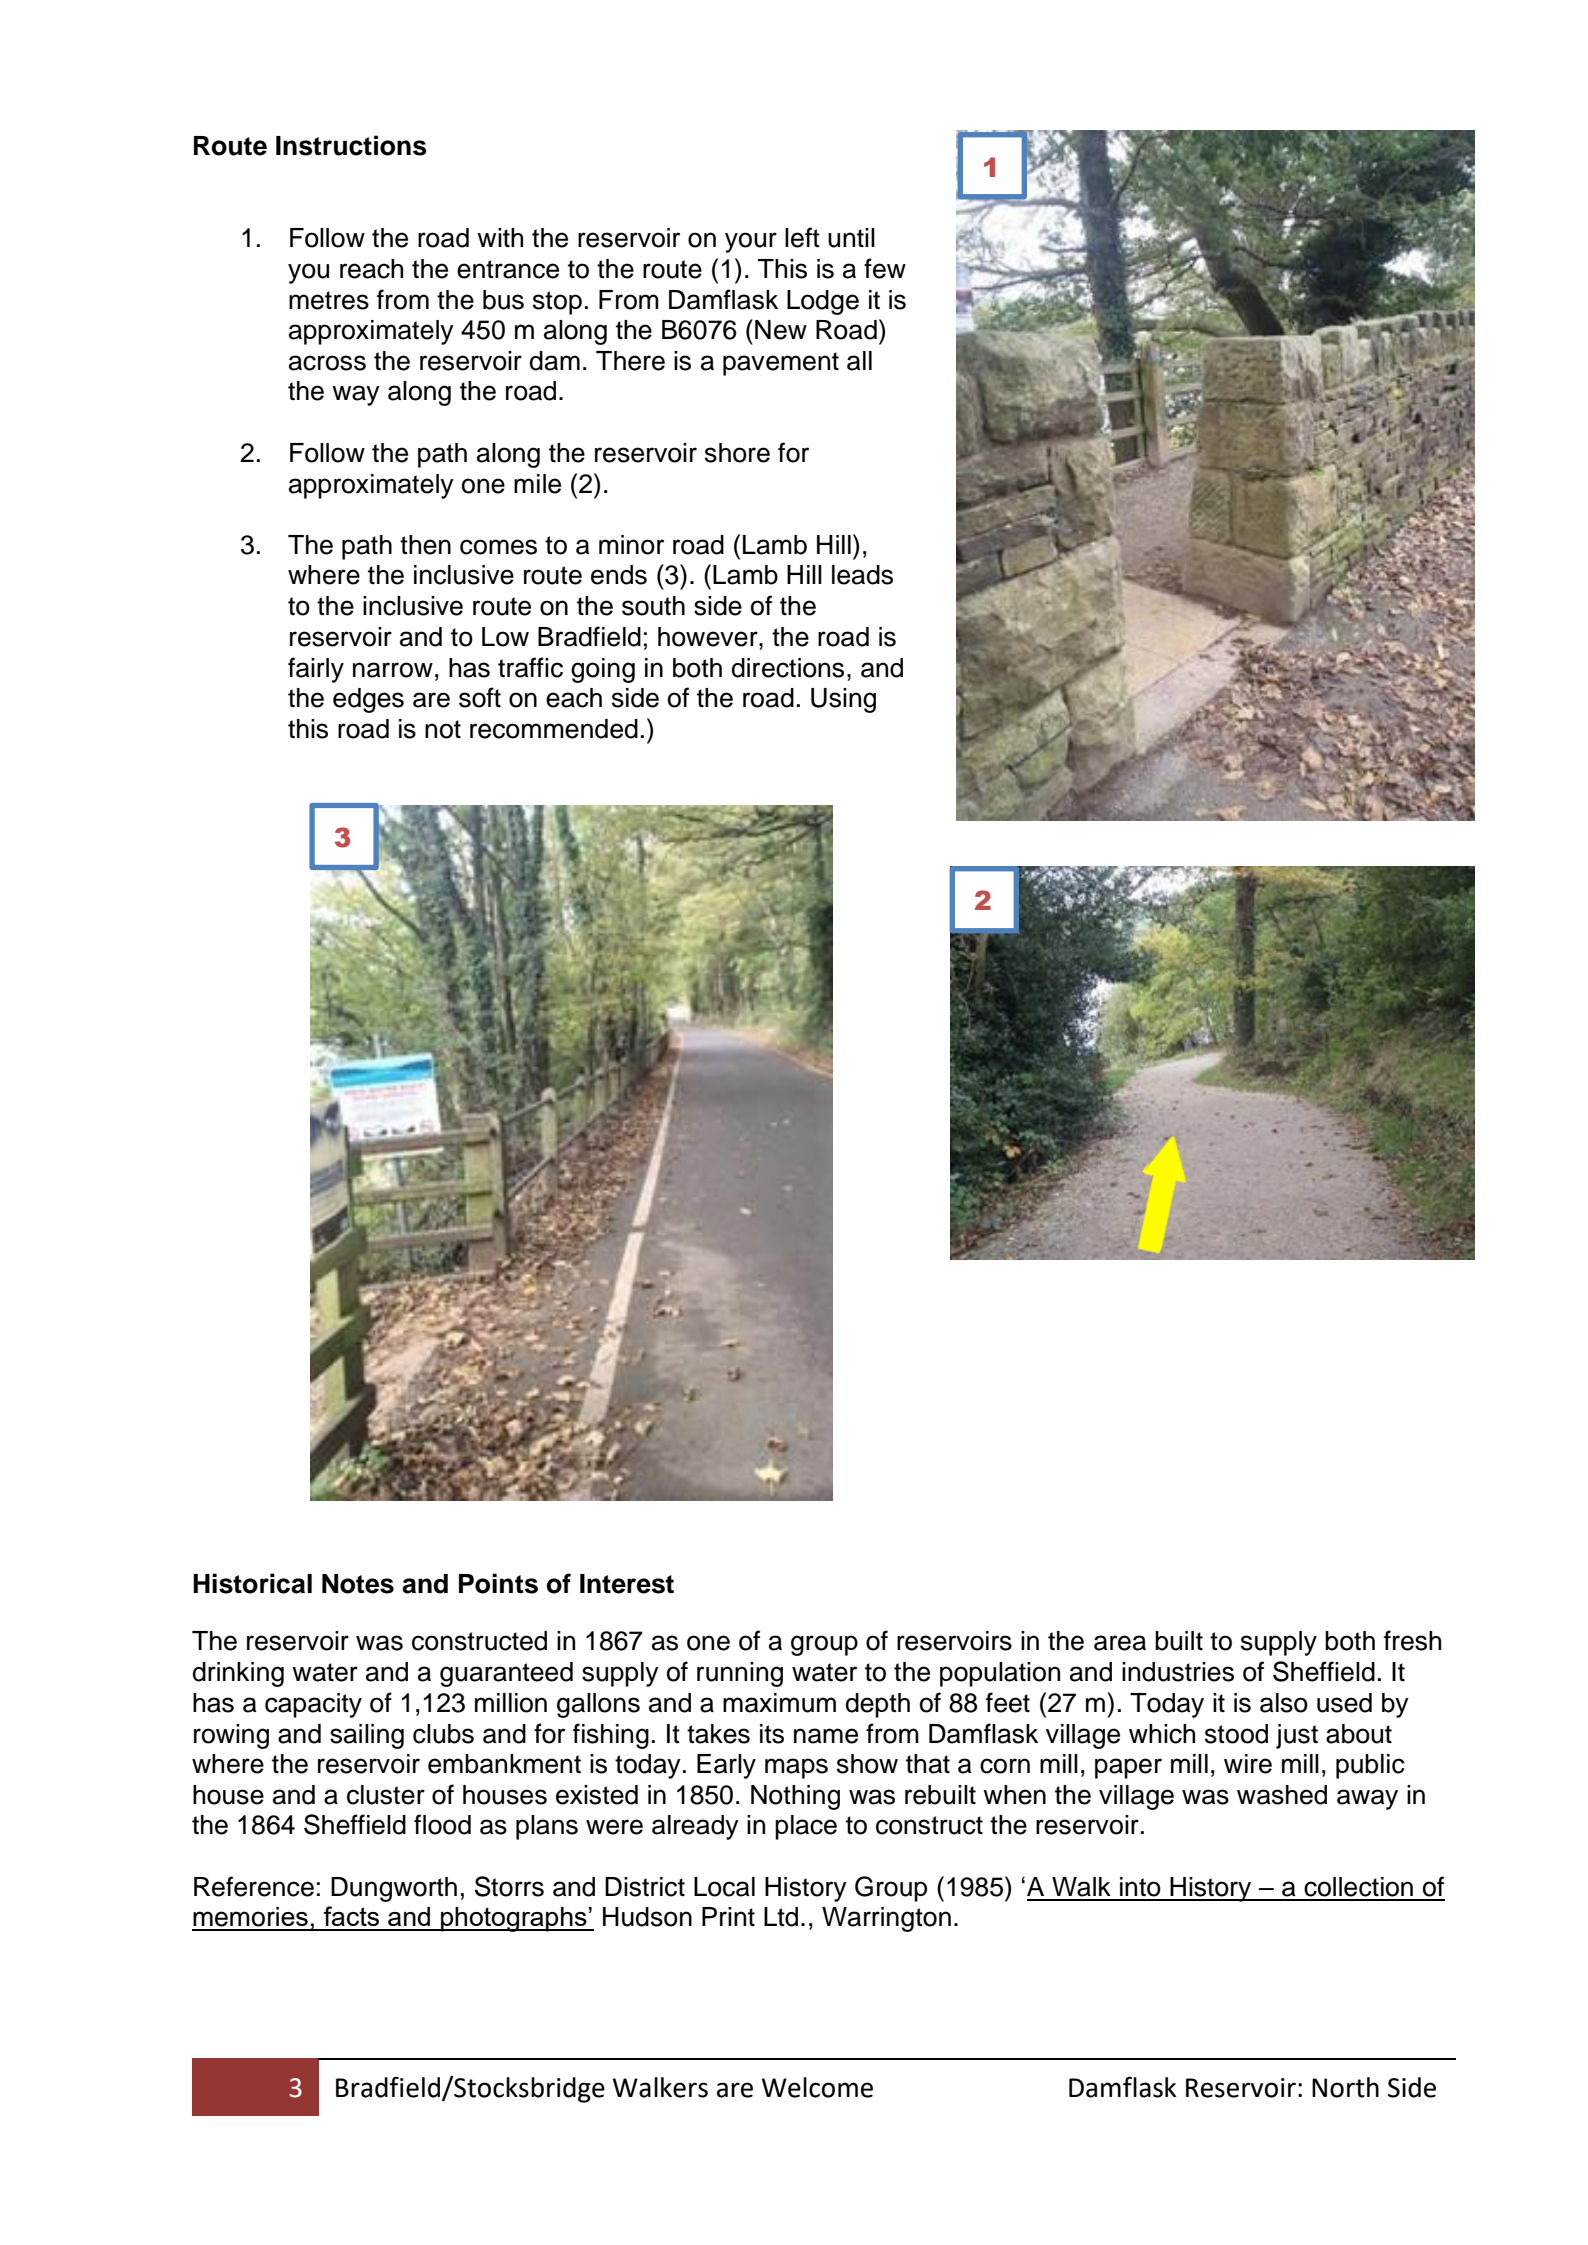 The height and width of the page is (2245, 1588). I want to click on Using, so click(843, 700).
